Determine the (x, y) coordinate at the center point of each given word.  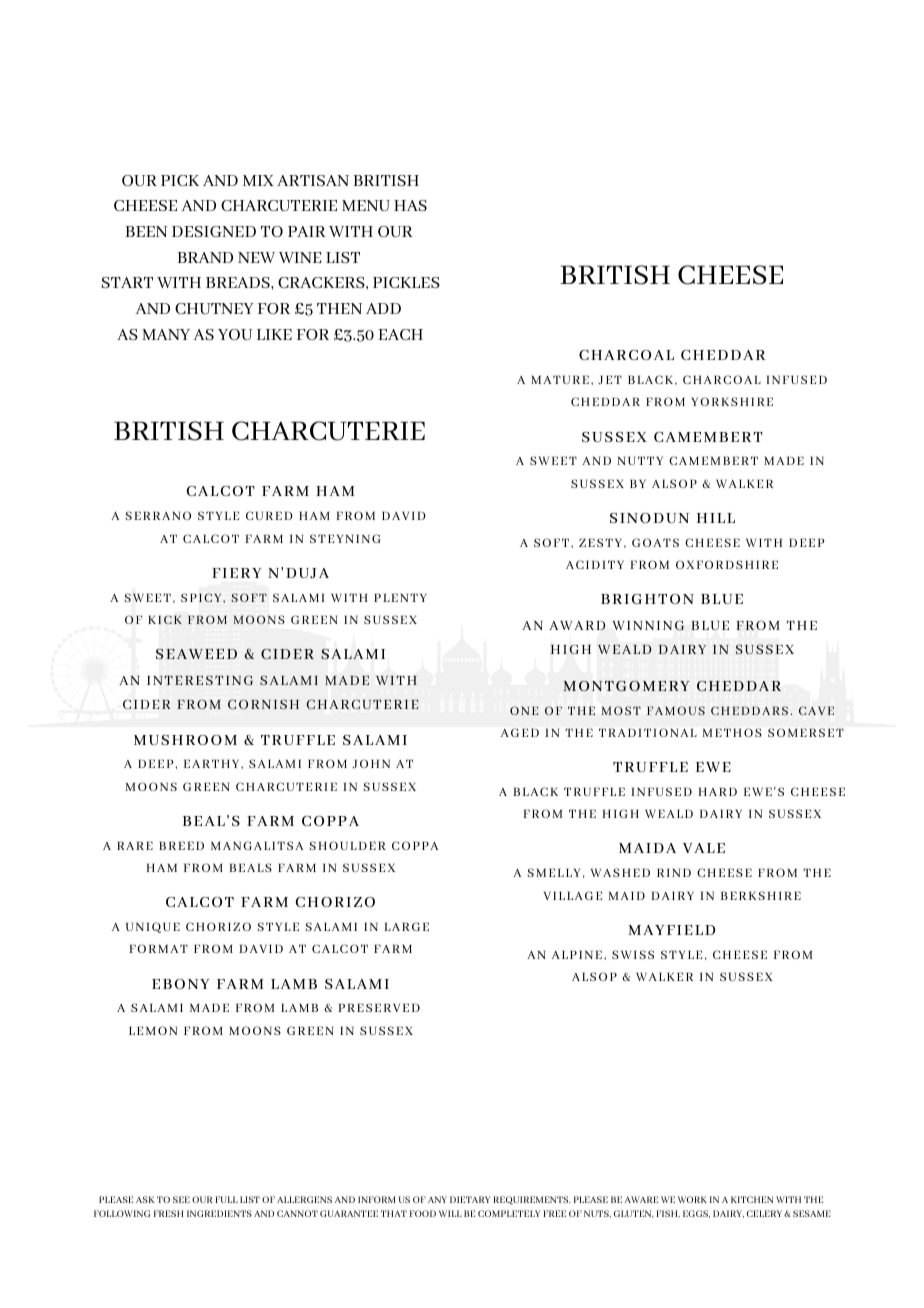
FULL (226, 1199)
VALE (704, 848)
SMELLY (554, 872)
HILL (716, 518)
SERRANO (158, 515)
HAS (410, 205)
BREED (181, 846)
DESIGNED (214, 231)
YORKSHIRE (732, 401)
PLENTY (400, 598)
